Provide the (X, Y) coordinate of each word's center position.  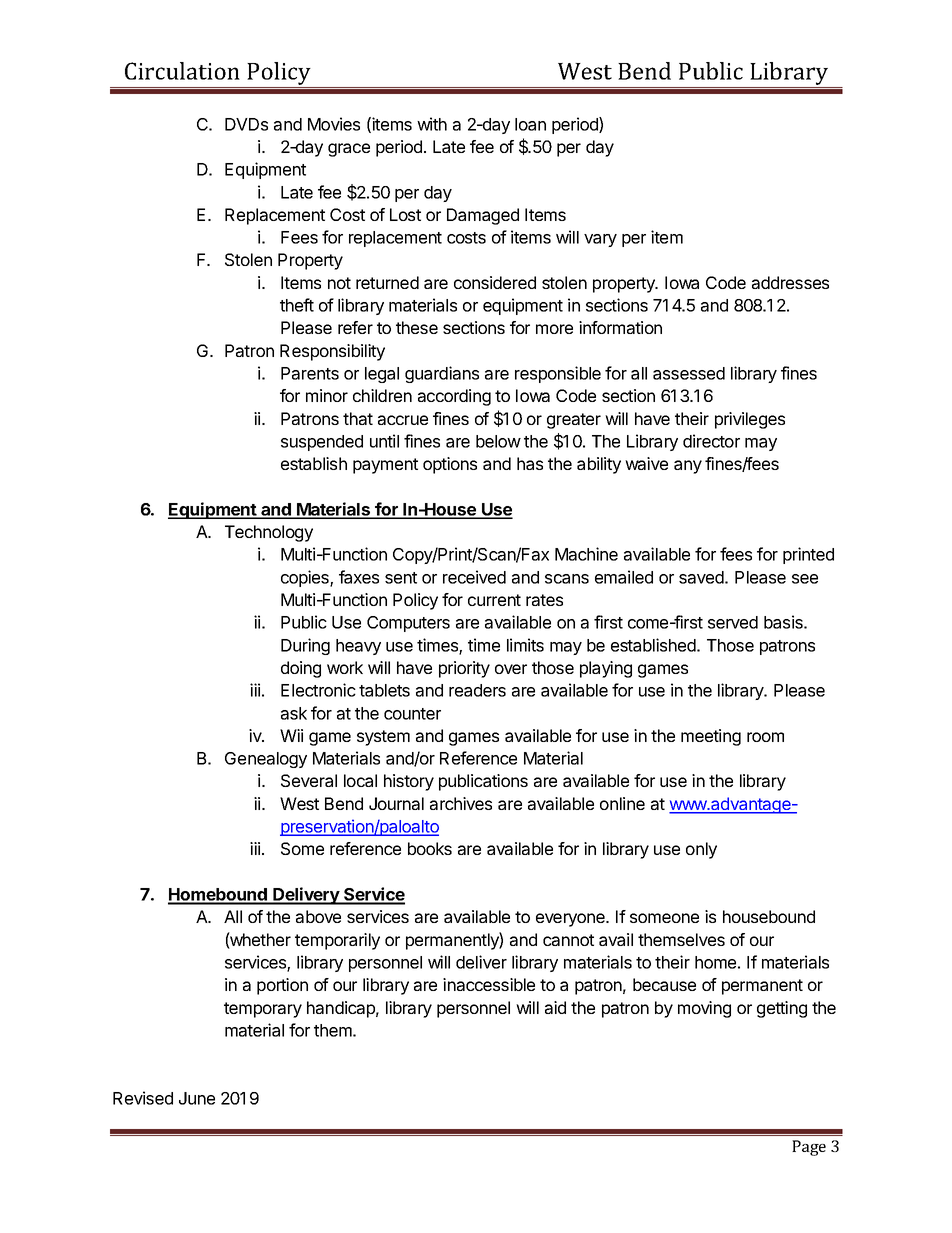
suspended (322, 443)
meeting (711, 737)
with (432, 124)
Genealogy (266, 760)
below (498, 441)
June (197, 1098)
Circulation (182, 71)
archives (461, 803)
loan (530, 124)
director (711, 441)
